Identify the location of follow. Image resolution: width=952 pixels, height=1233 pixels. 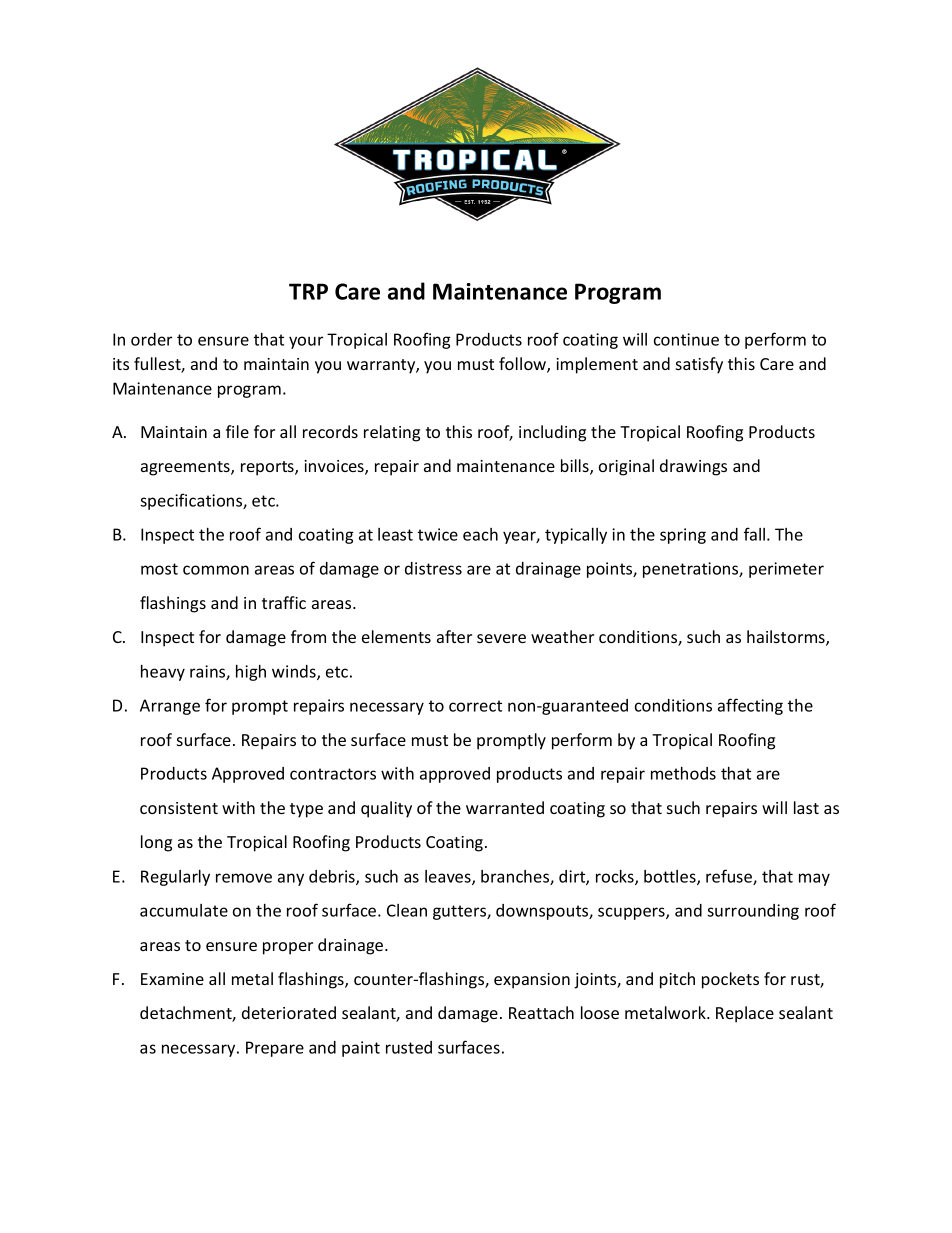
(523, 365).
